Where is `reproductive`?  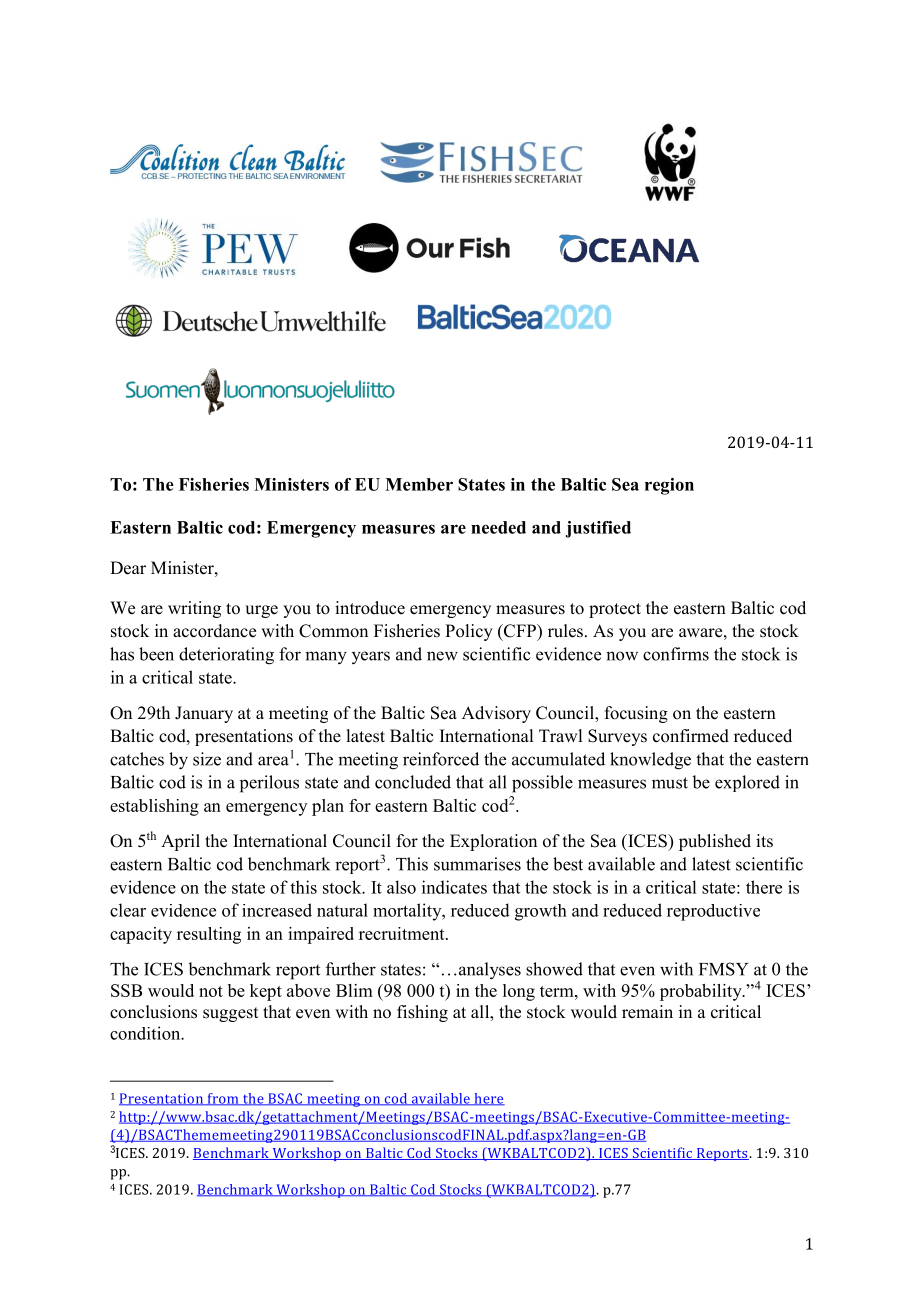 reproductive is located at coordinates (713, 912).
